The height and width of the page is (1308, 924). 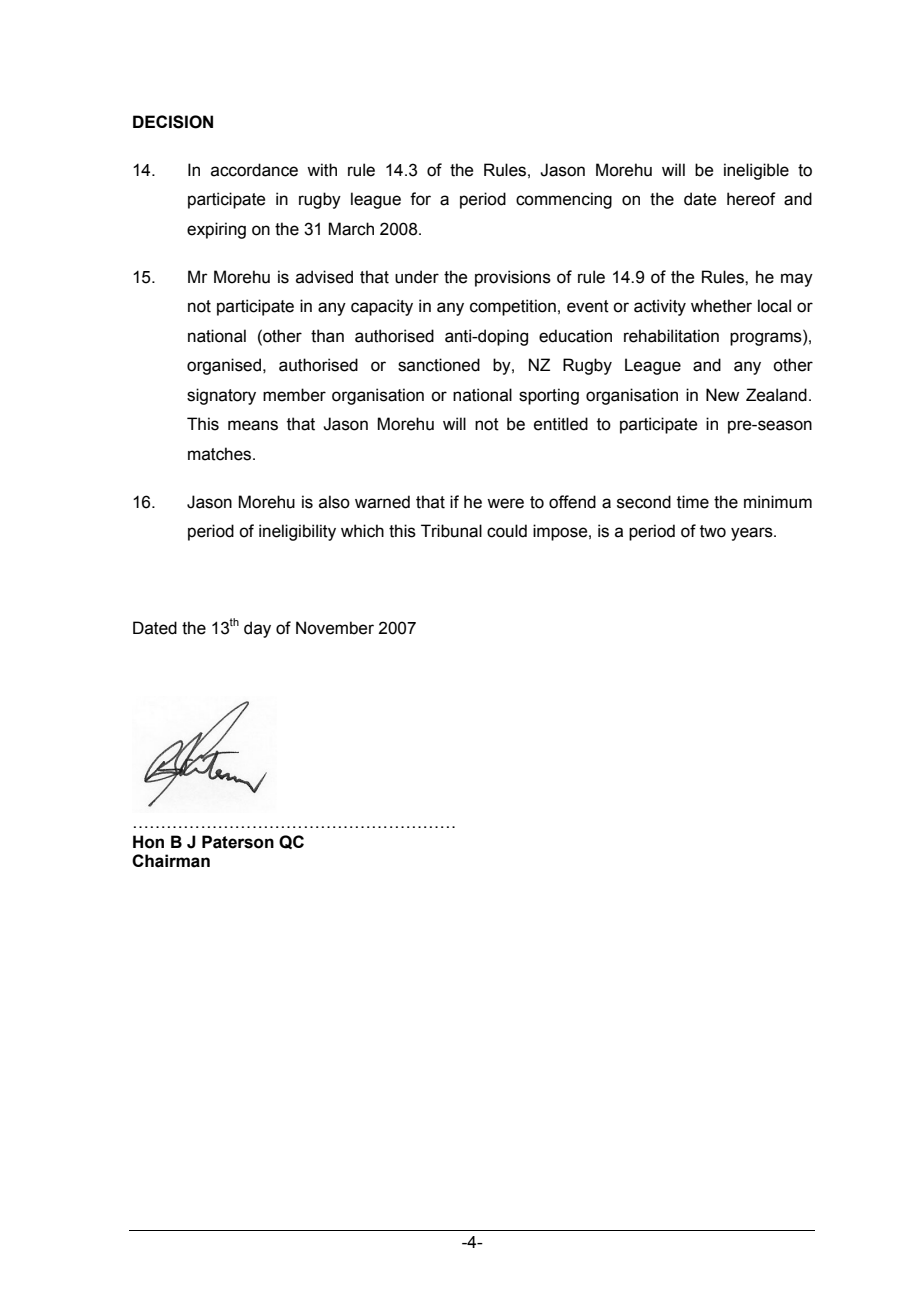 I want to click on hereof, so click(x=751, y=199).
